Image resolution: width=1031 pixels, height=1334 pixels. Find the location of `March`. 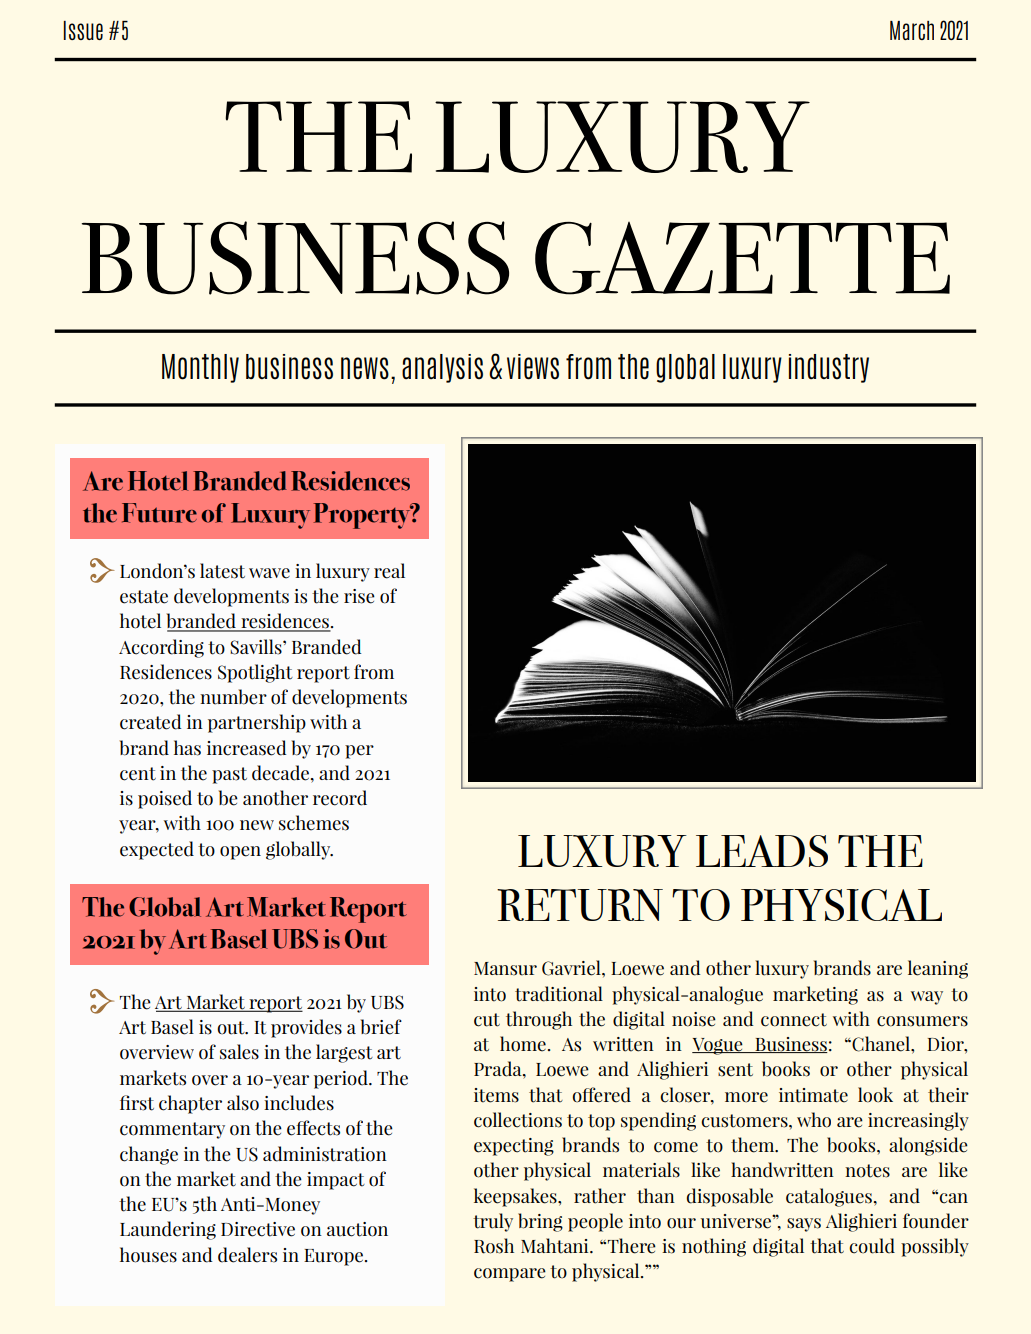

March is located at coordinates (912, 30).
